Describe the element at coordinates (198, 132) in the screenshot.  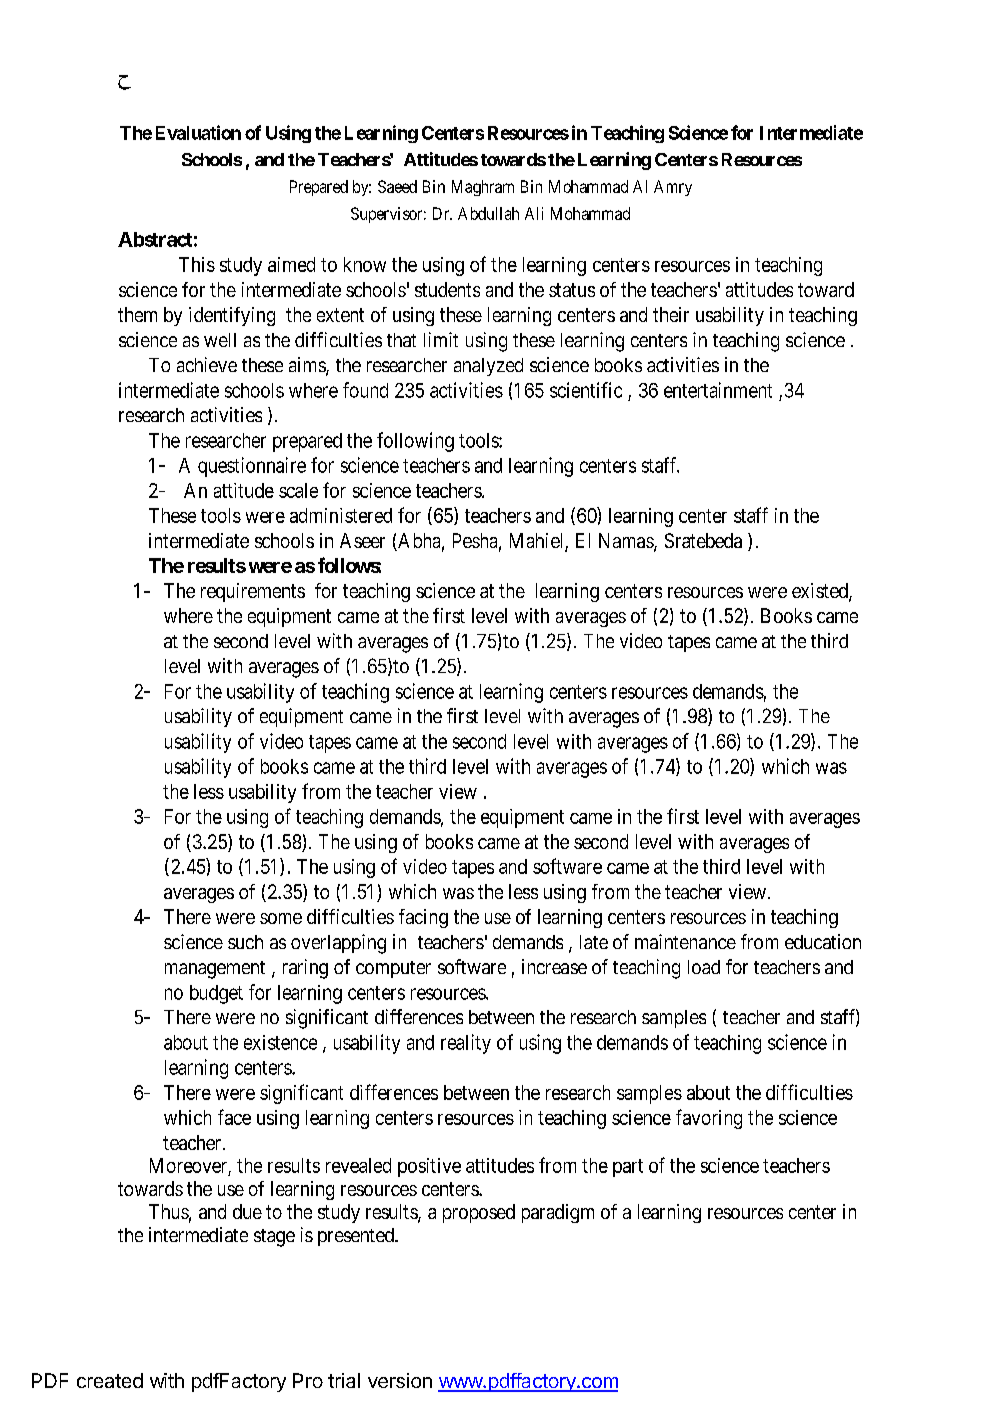
I see `Evaluation` at that location.
